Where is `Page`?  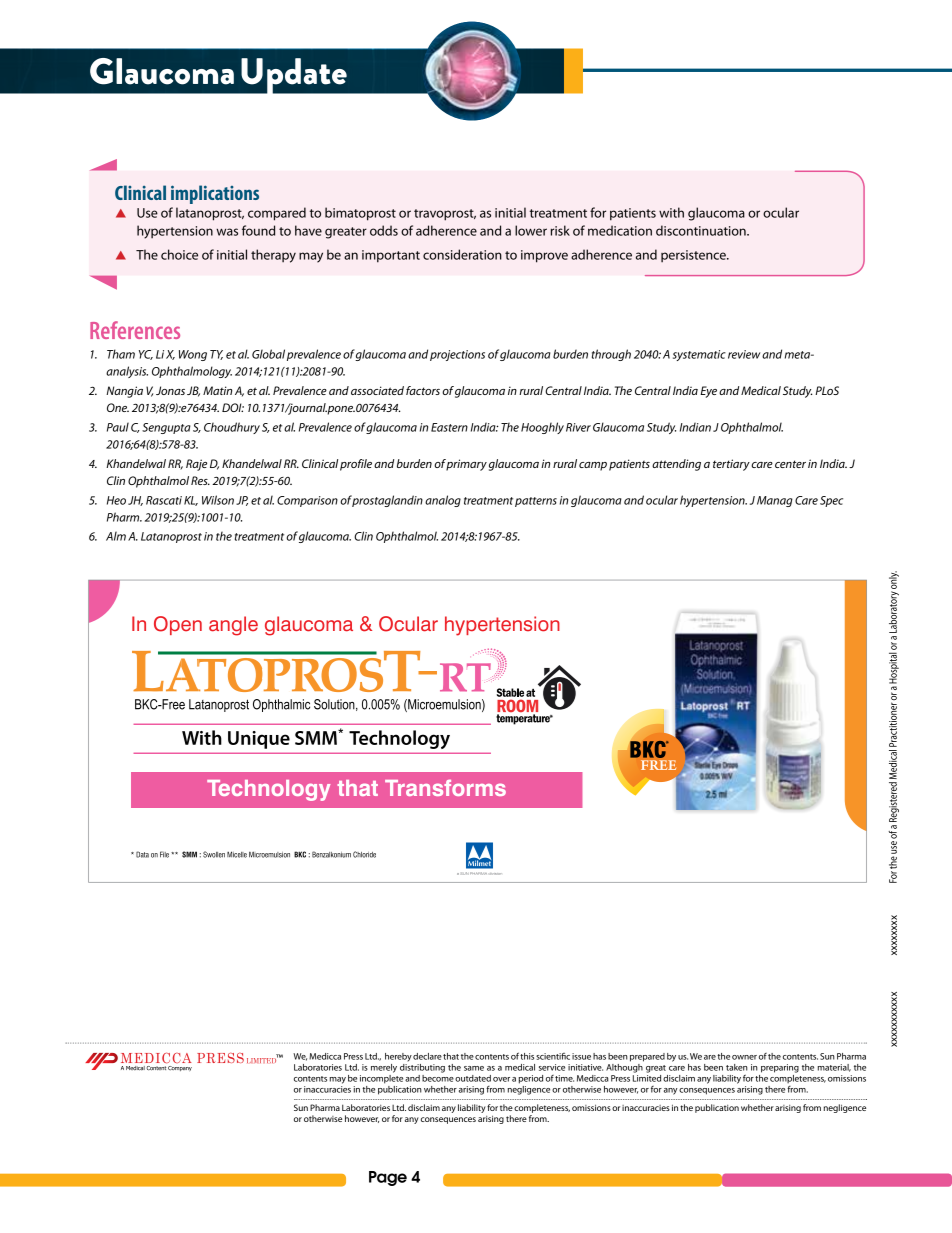
Page is located at coordinates (388, 1178).
